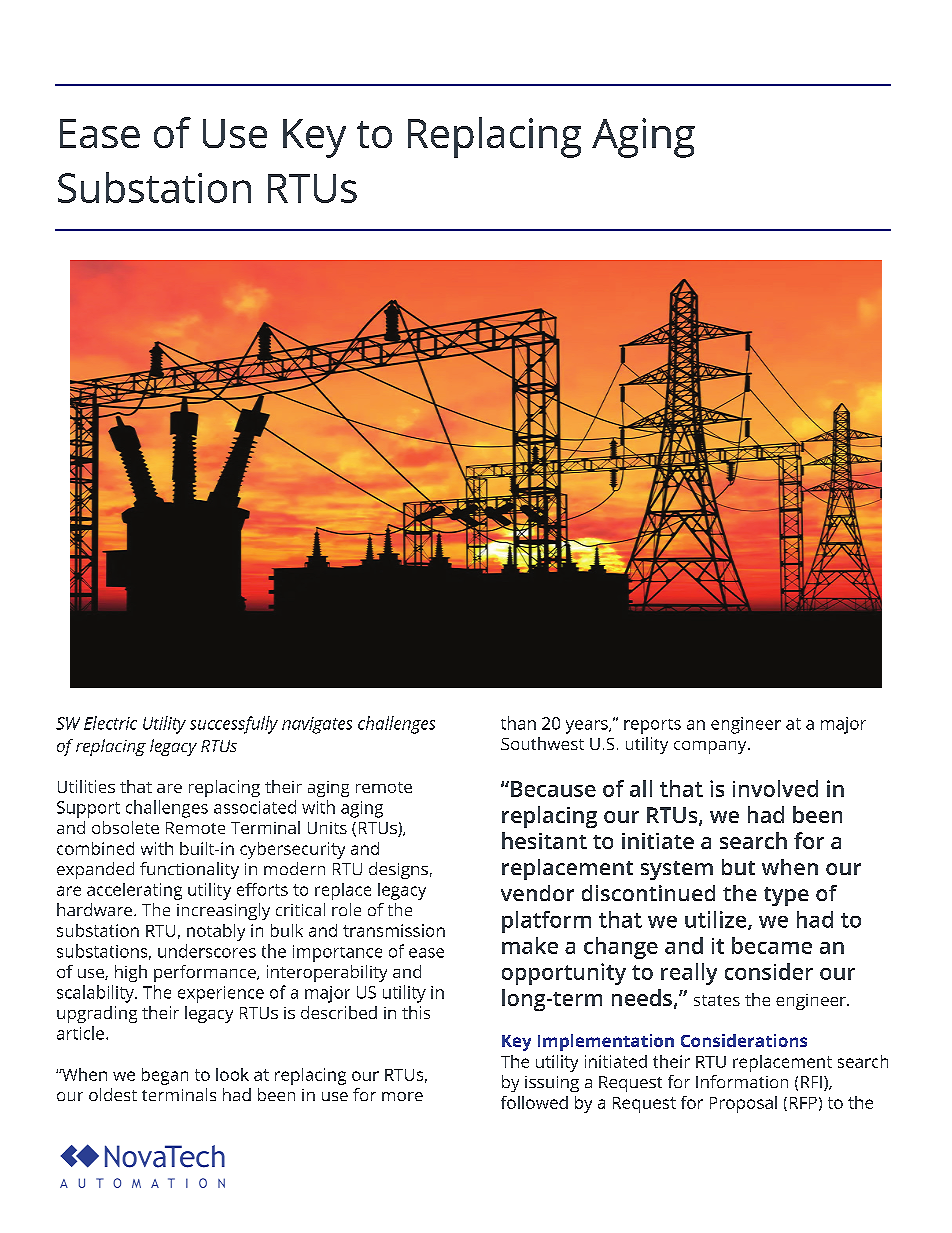  Describe the element at coordinates (113, 1094) in the screenshot. I see `oldest` at that location.
